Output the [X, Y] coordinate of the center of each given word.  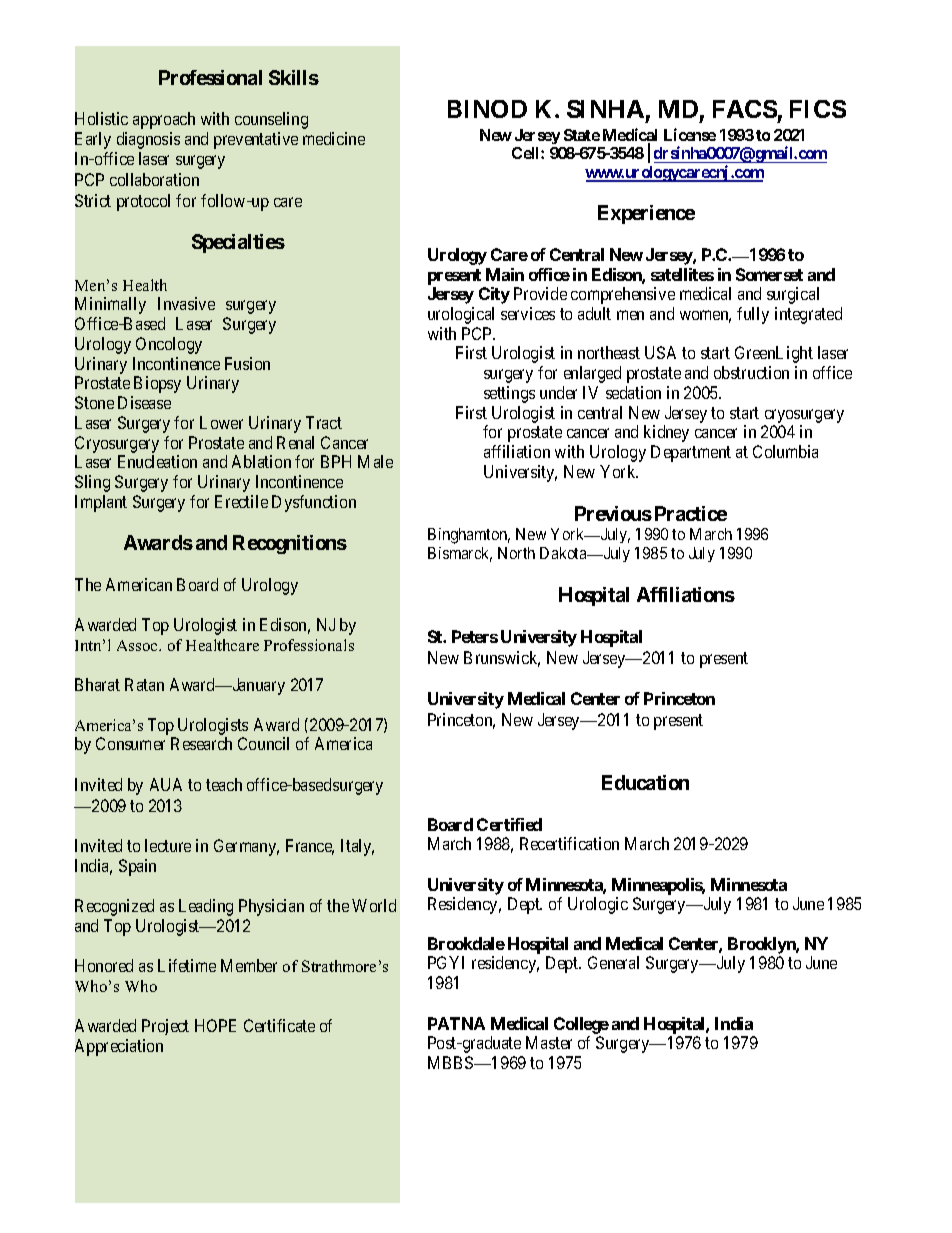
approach [164, 120]
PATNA [456, 1023]
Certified [509, 824]
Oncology [169, 345]
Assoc [138, 645]
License [690, 134]
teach [224, 784]
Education [645, 782]
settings [509, 394]
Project [165, 1027]
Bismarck [460, 554]
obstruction [751, 372]
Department [691, 453]
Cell [527, 153]
